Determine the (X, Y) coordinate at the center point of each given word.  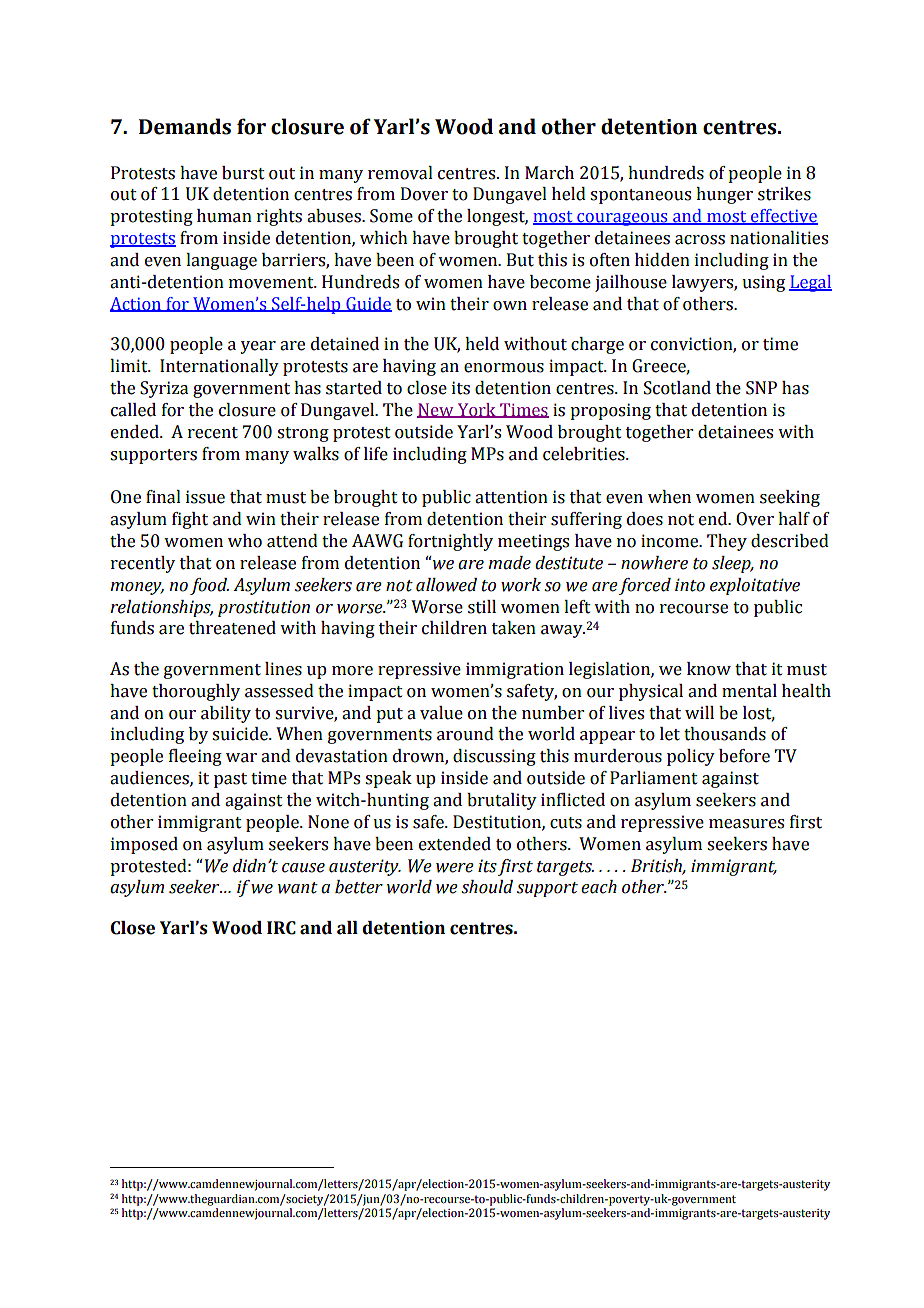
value (441, 713)
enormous (504, 368)
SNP (761, 388)
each (599, 887)
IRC (281, 928)
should (487, 887)
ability (226, 714)
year (258, 347)
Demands (185, 126)
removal (400, 173)
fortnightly (450, 542)
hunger (724, 195)
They (727, 542)
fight (190, 520)
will (699, 712)
